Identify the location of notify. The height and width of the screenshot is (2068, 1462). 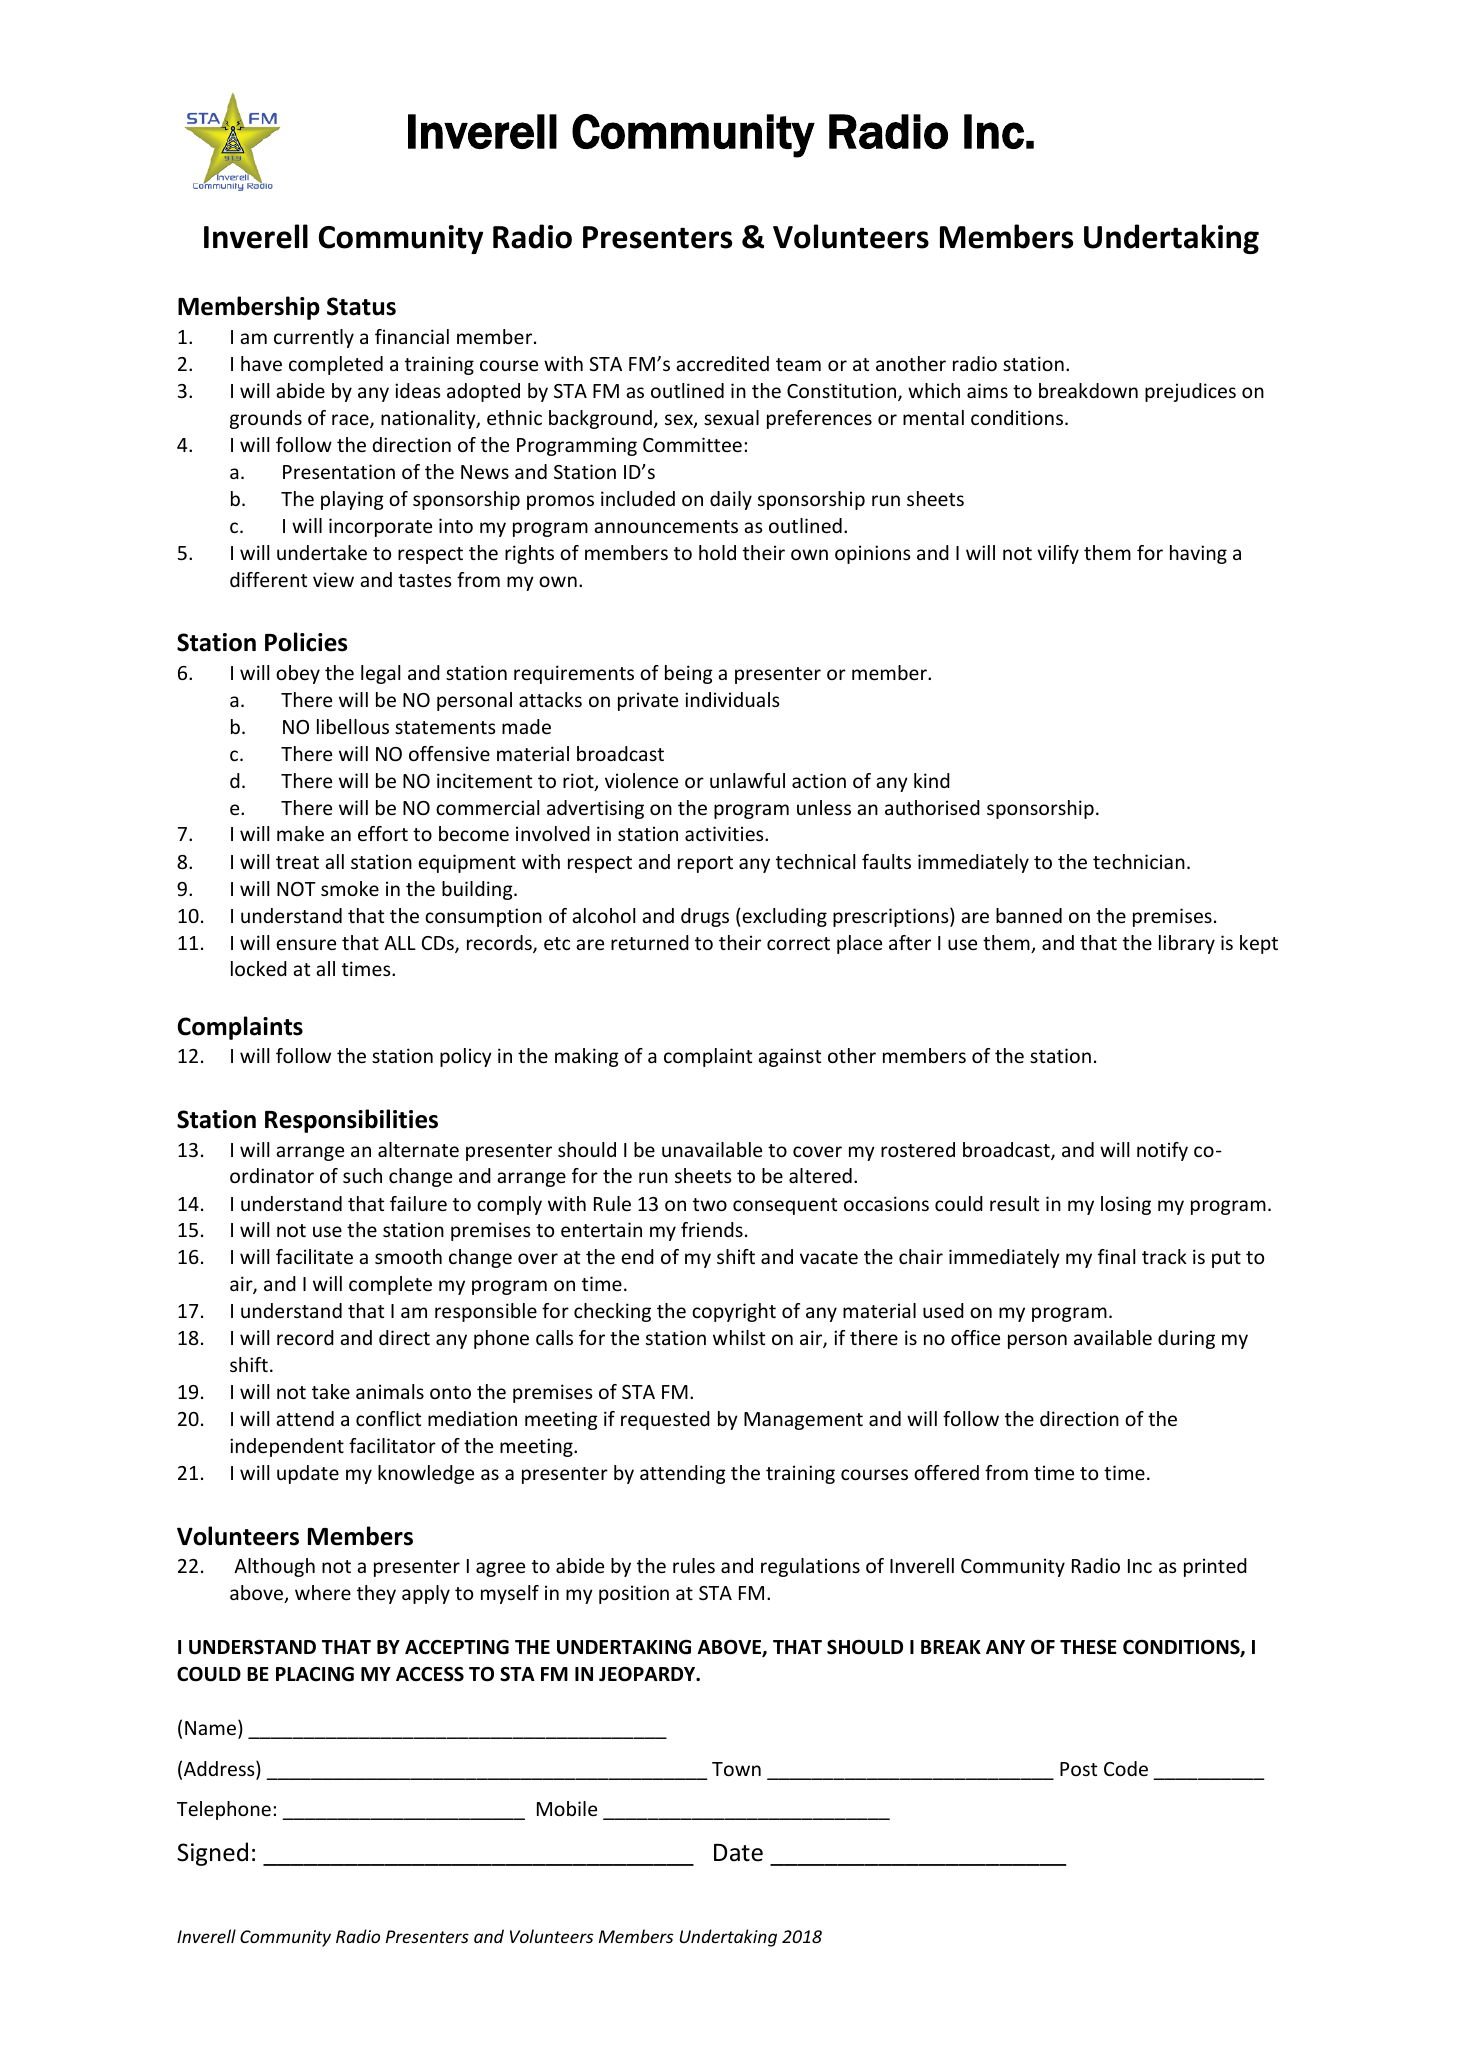
(1162, 1151).
